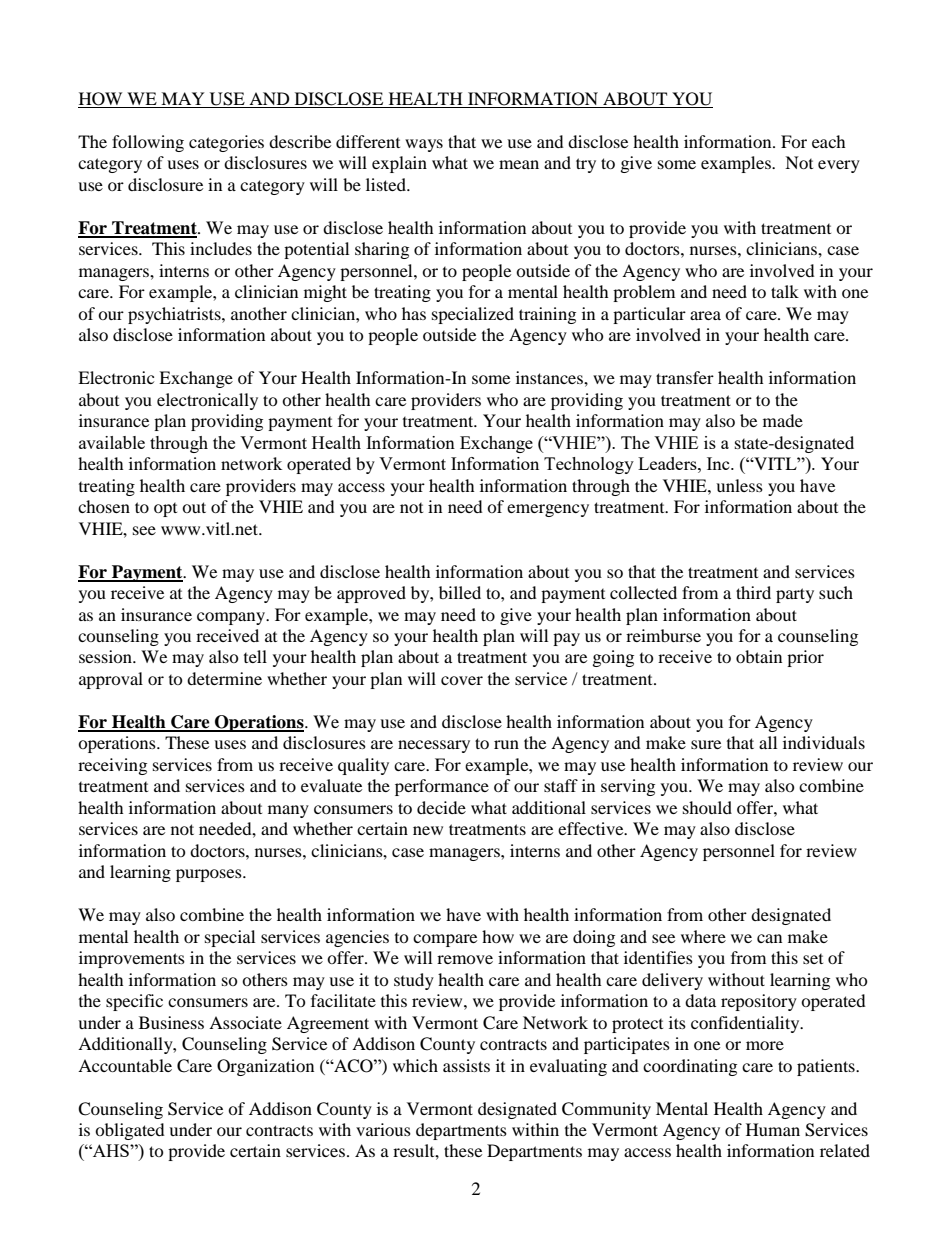 The image size is (952, 1233). Describe the element at coordinates (519, 164) in the document. I see `mean` at that location.
